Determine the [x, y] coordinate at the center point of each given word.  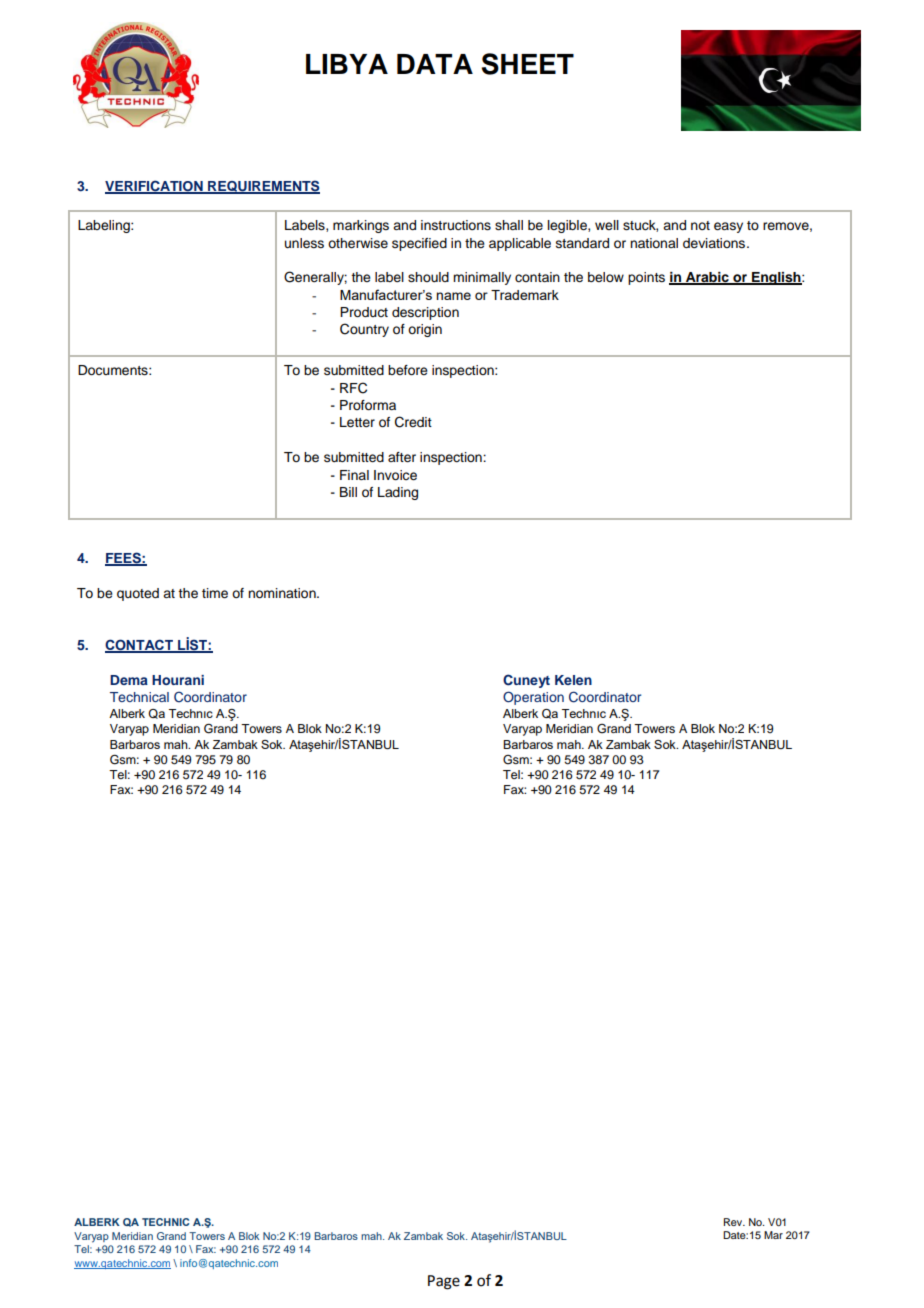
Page [444, 1282]
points [646, 278]
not [700, 225]
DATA [435, 64]
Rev [734, 1222]
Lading [398, 493]
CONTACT [140, 646]
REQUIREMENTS [263, 187]
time [215, 593]
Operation [533, 698]
